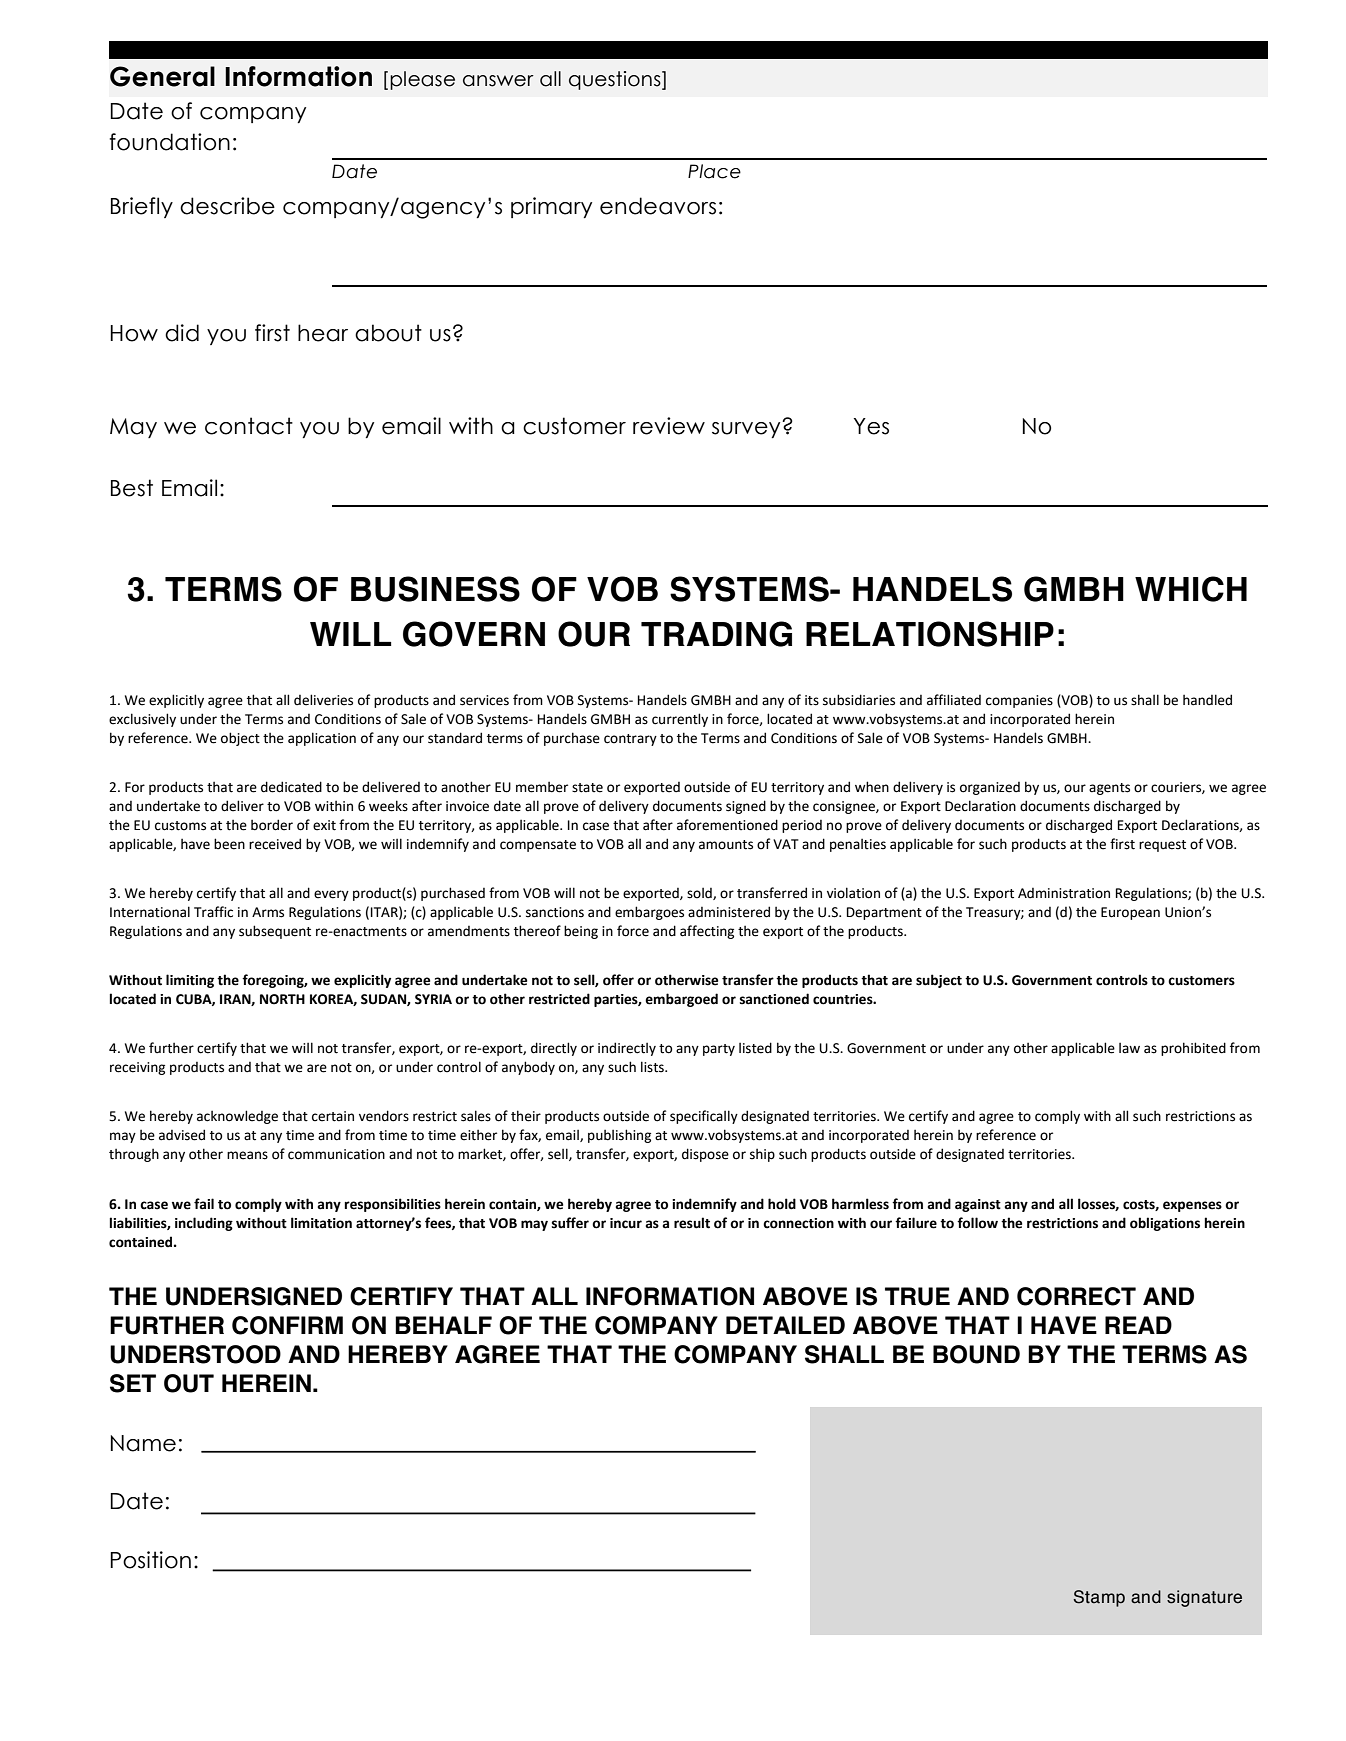 This page has height=1741, width=1346. I want to click on endeavors, so click(658, 206).
